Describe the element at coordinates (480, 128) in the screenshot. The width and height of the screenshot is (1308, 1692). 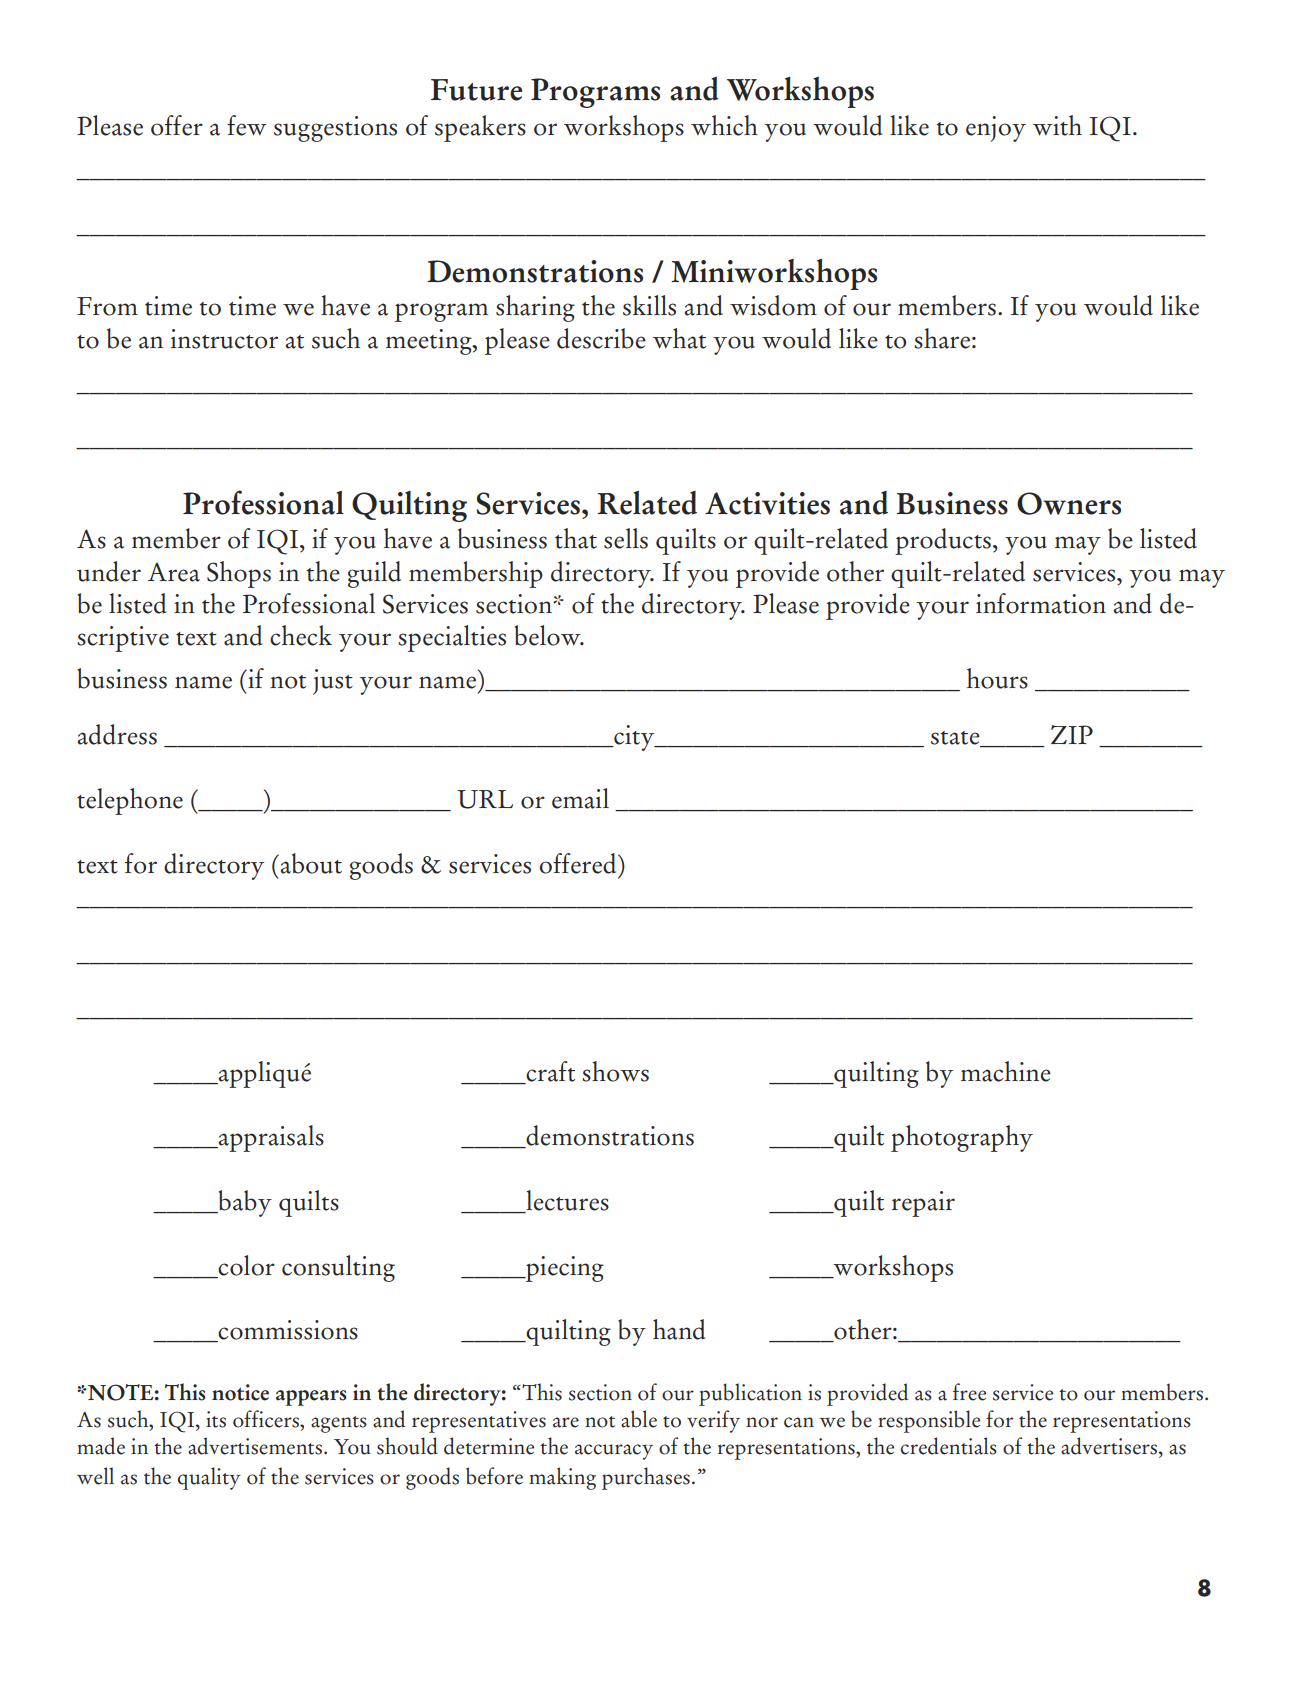
I see `speakers` at that location.
